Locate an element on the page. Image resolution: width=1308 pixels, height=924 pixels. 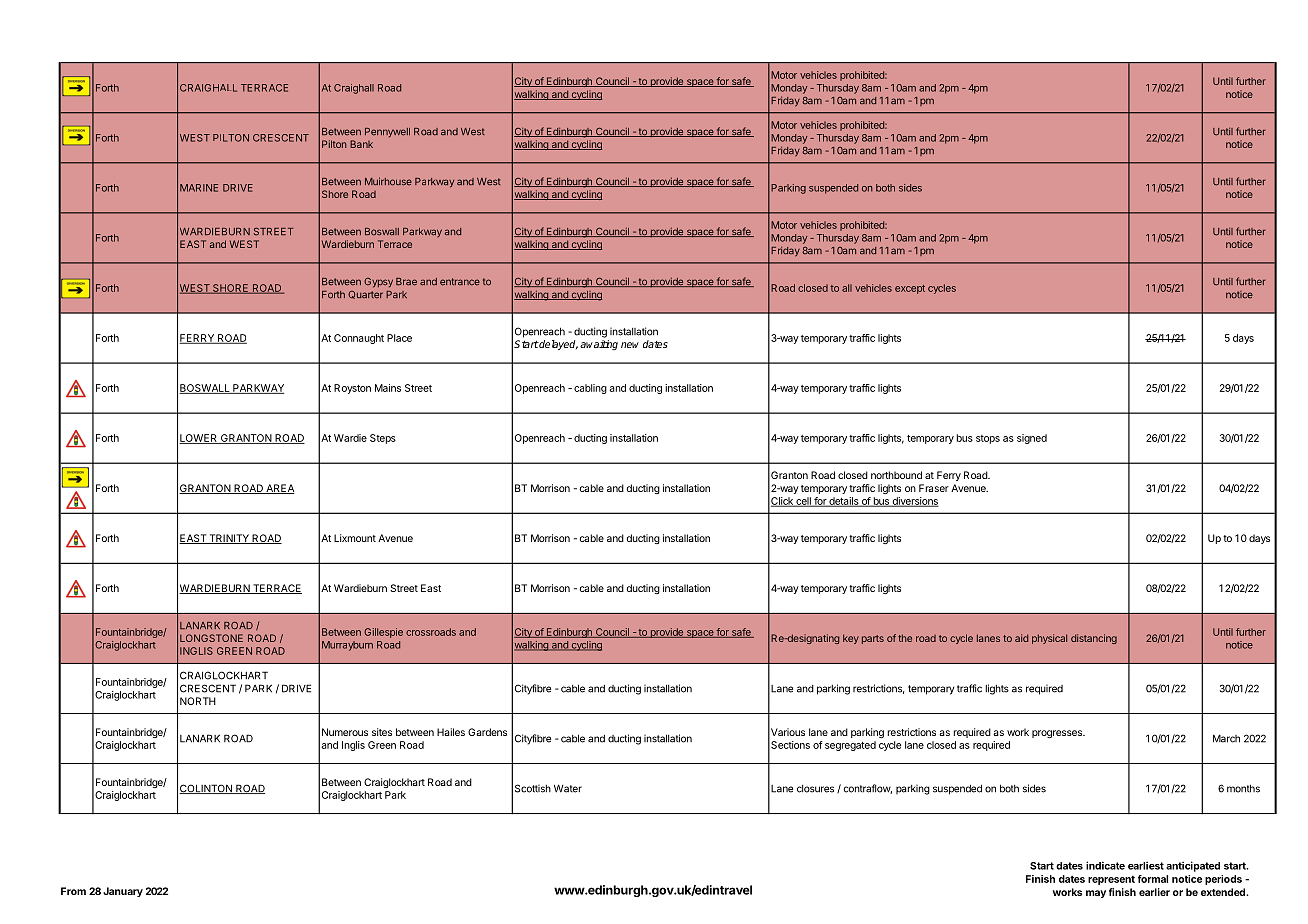
signed is located at coordinates (1032, 439).
